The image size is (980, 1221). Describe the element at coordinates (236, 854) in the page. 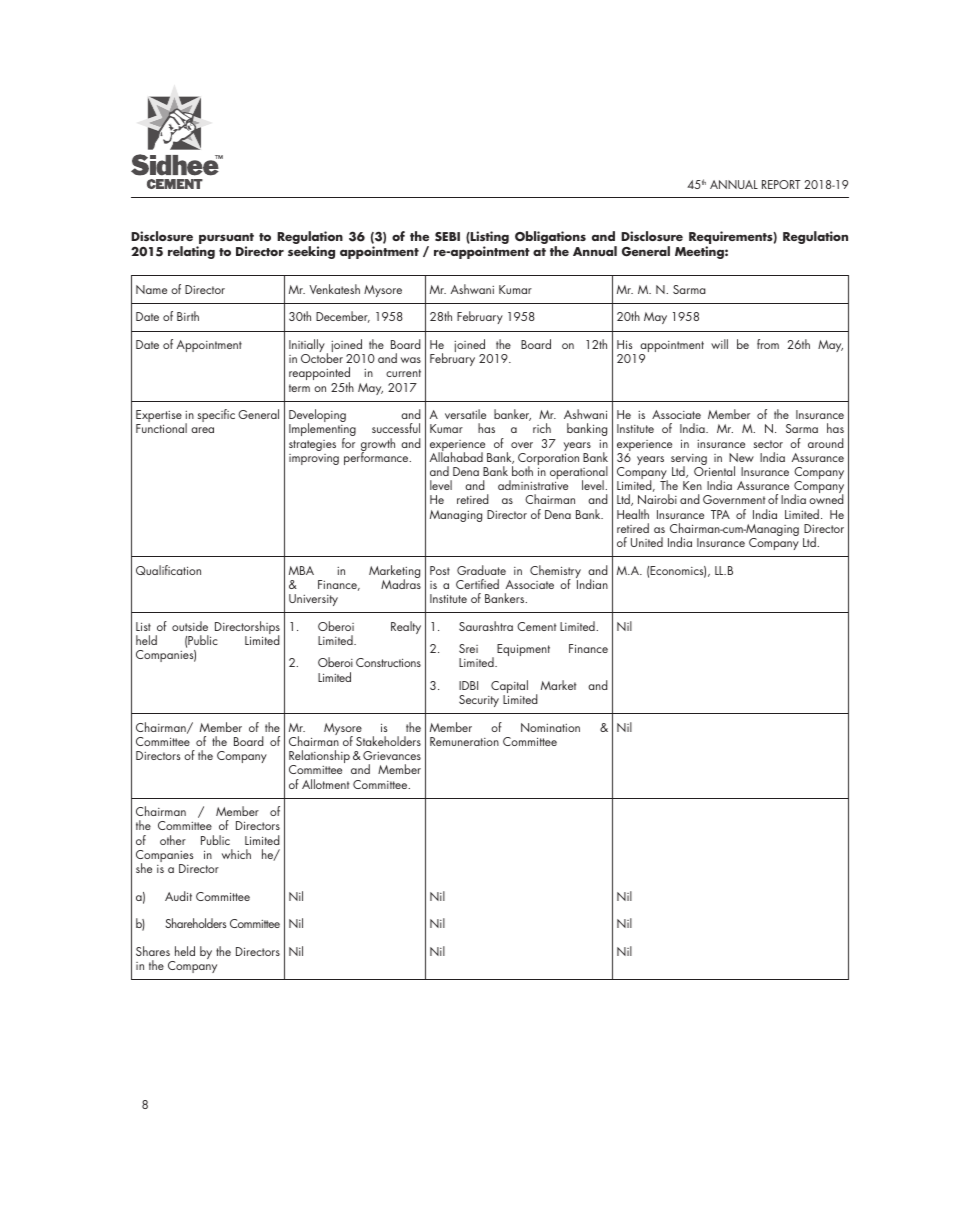

I see `which` at that location.
